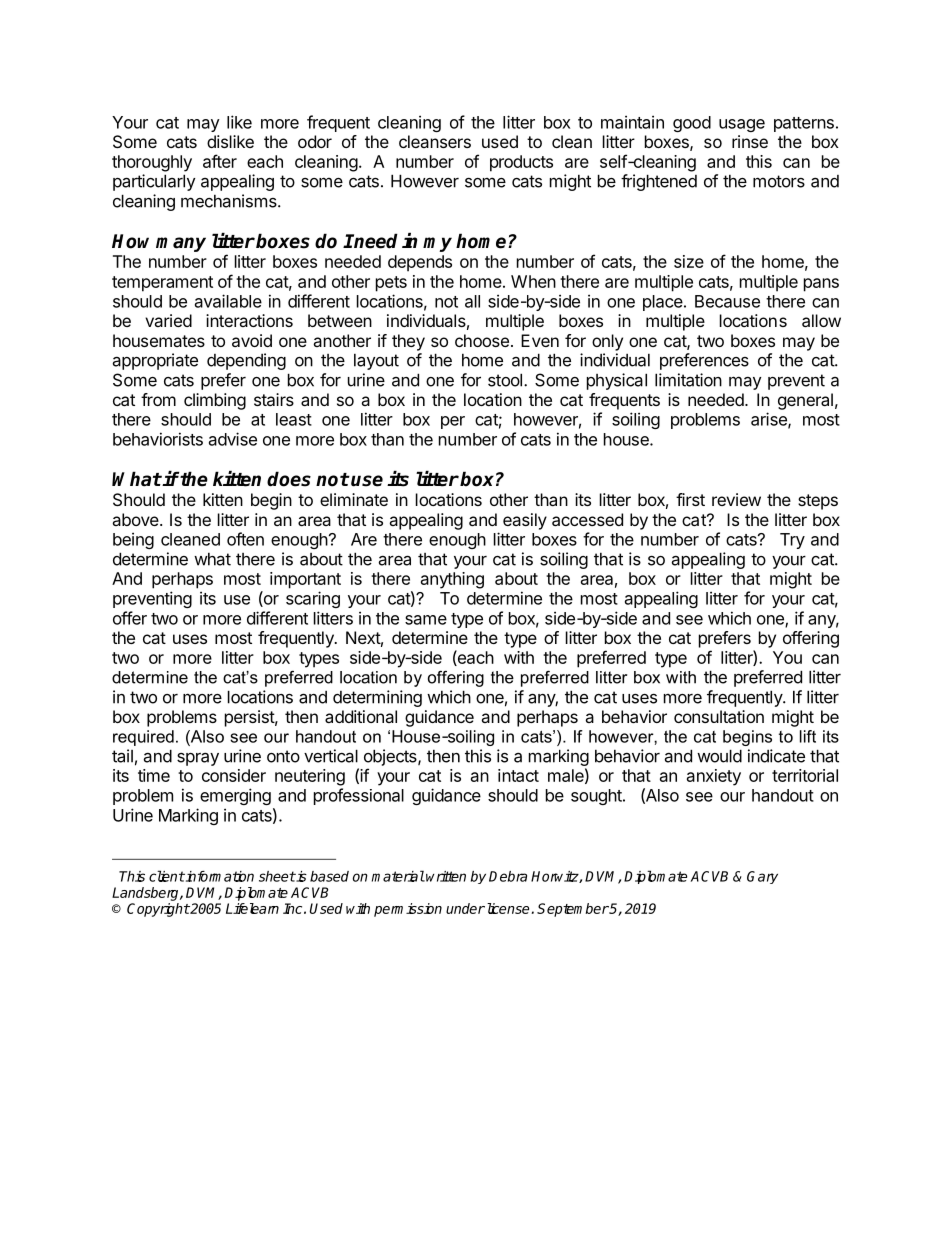  Describe the element at coordinates (750, 141) in the screenshot. I see `rinse` at that location.
